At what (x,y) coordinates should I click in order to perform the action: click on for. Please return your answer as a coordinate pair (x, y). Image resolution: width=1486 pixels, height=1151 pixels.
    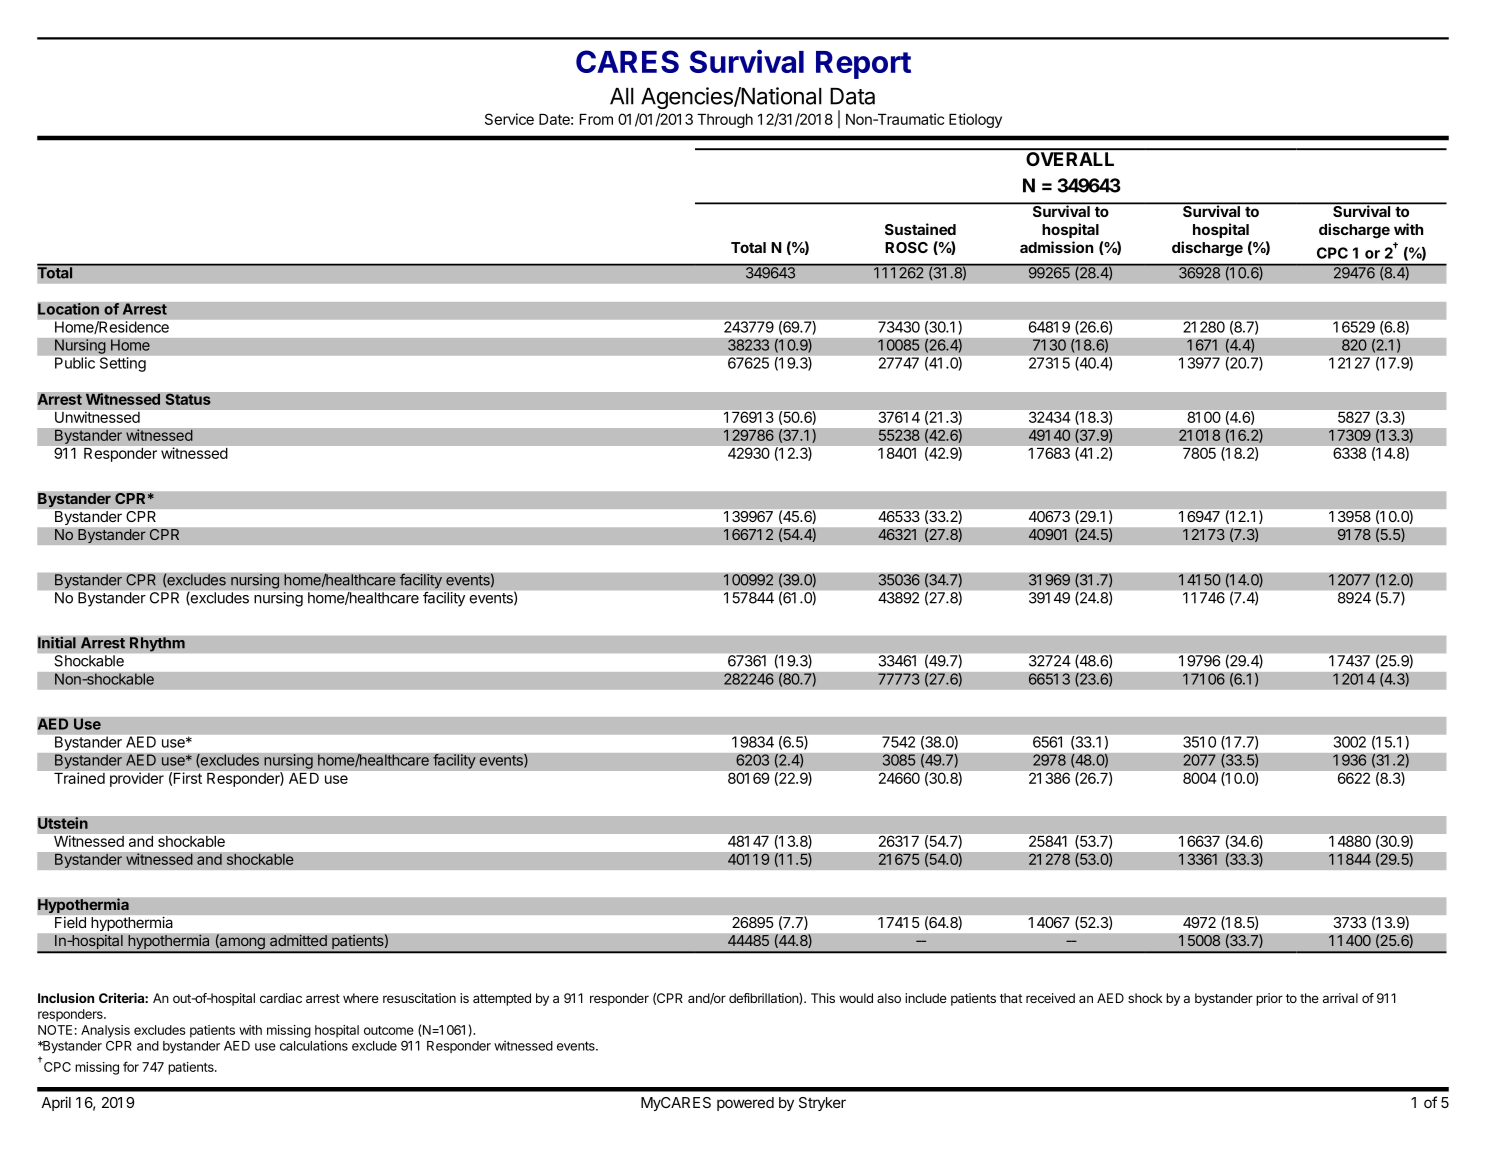
    Looking at the image, I should click on (131, 1066).
